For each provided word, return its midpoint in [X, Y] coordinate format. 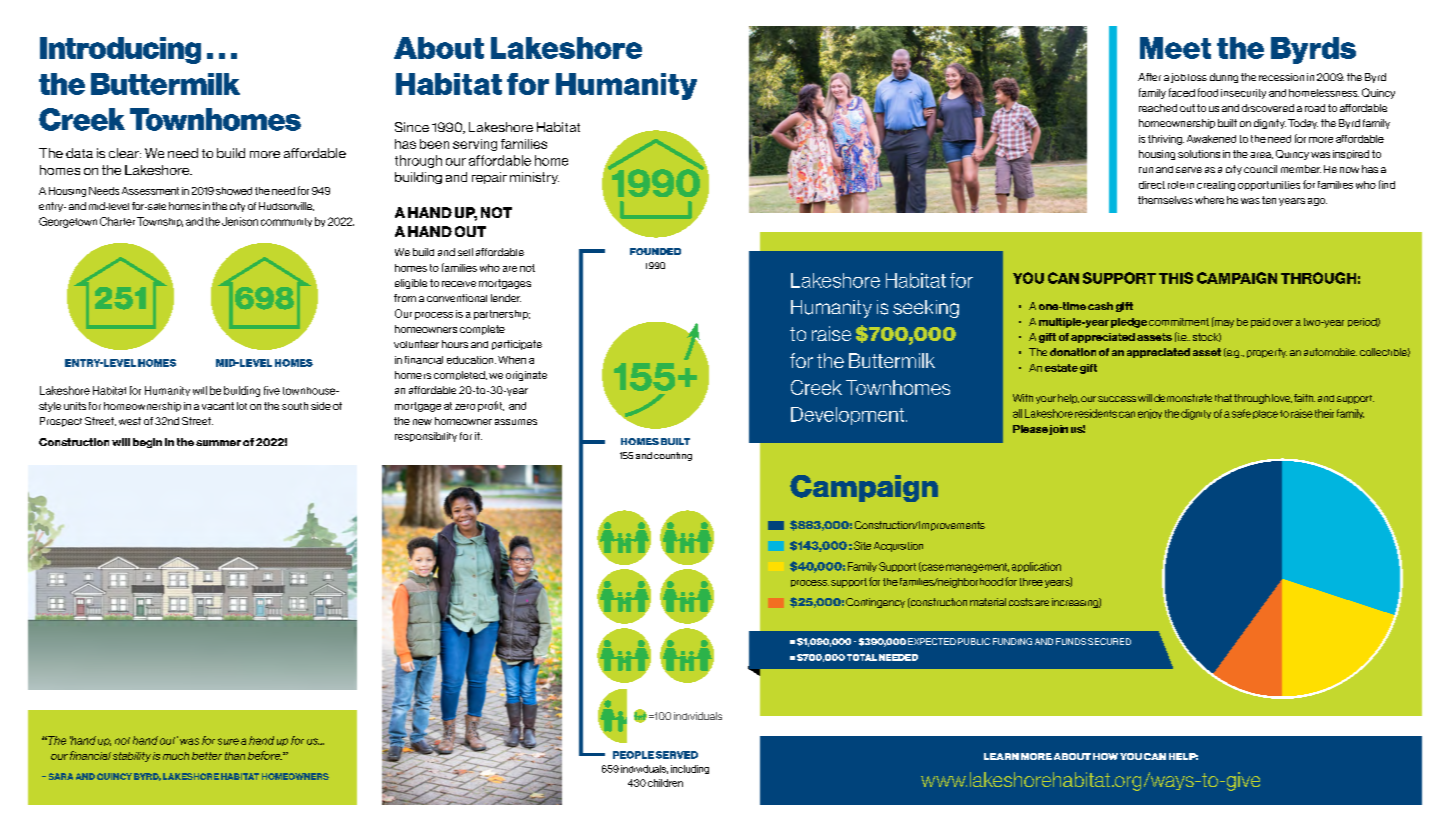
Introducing [120, 50]
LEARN [1001, 756]
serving [475, 145]
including [690, 769]
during [1224, 78]
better [207, 756]
